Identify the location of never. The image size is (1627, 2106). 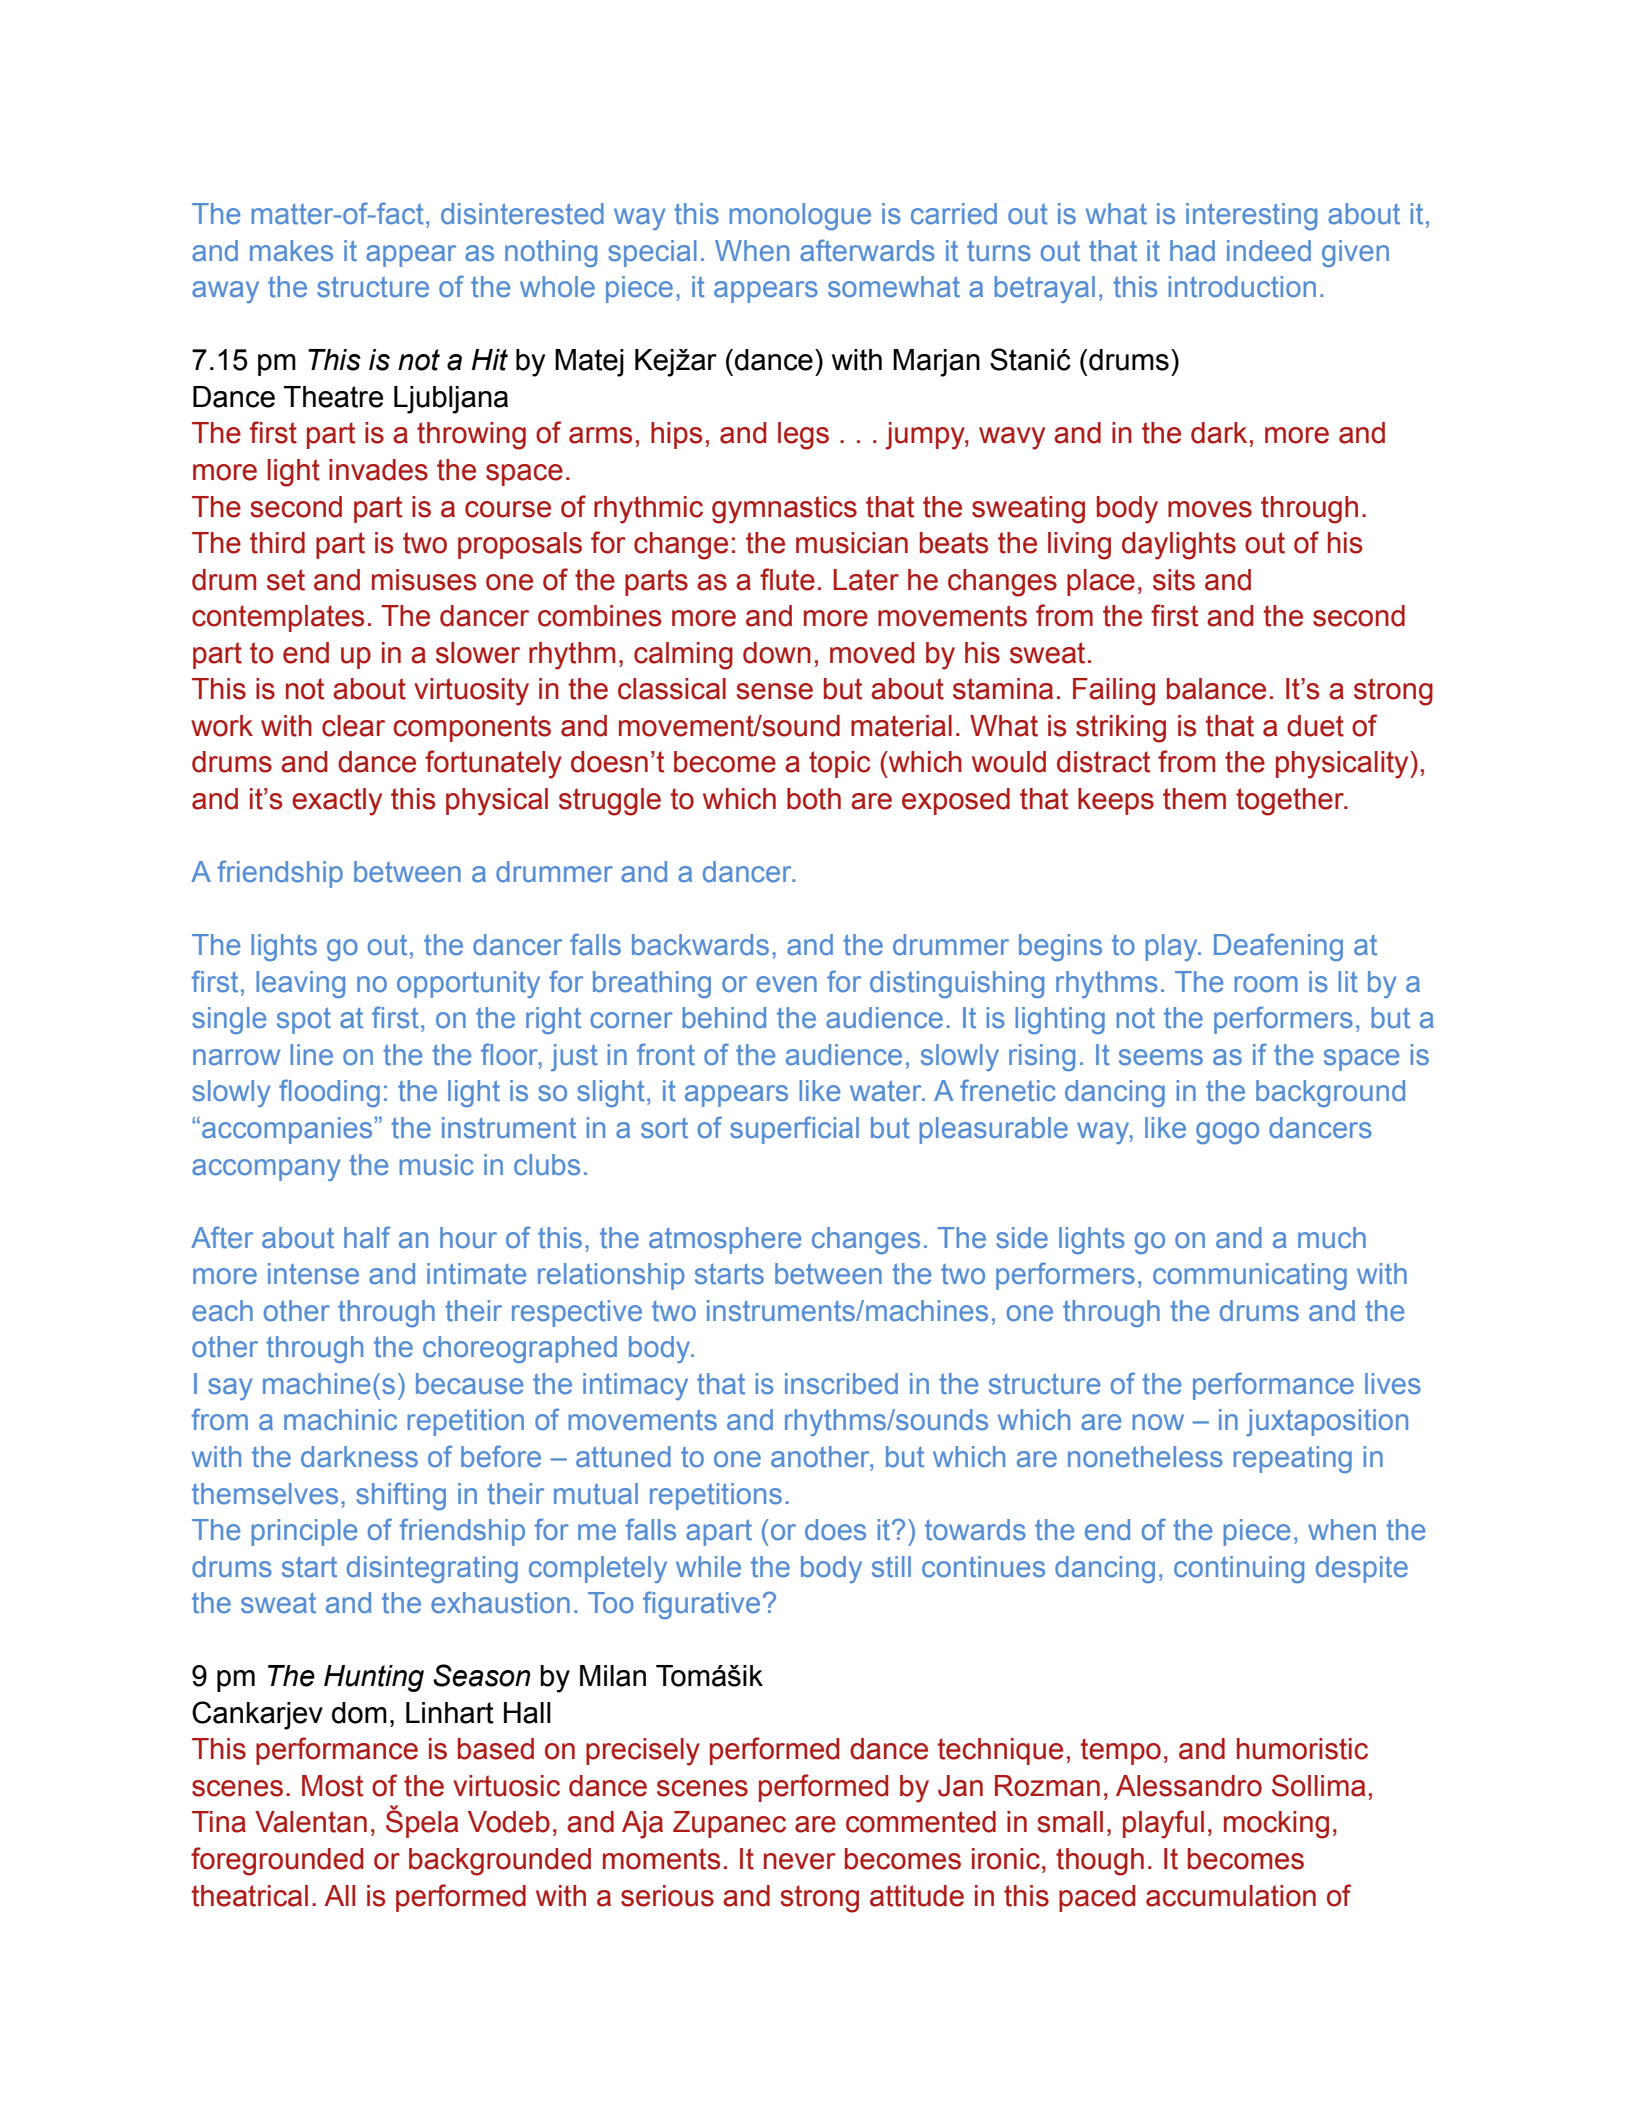
(800, 1861).
